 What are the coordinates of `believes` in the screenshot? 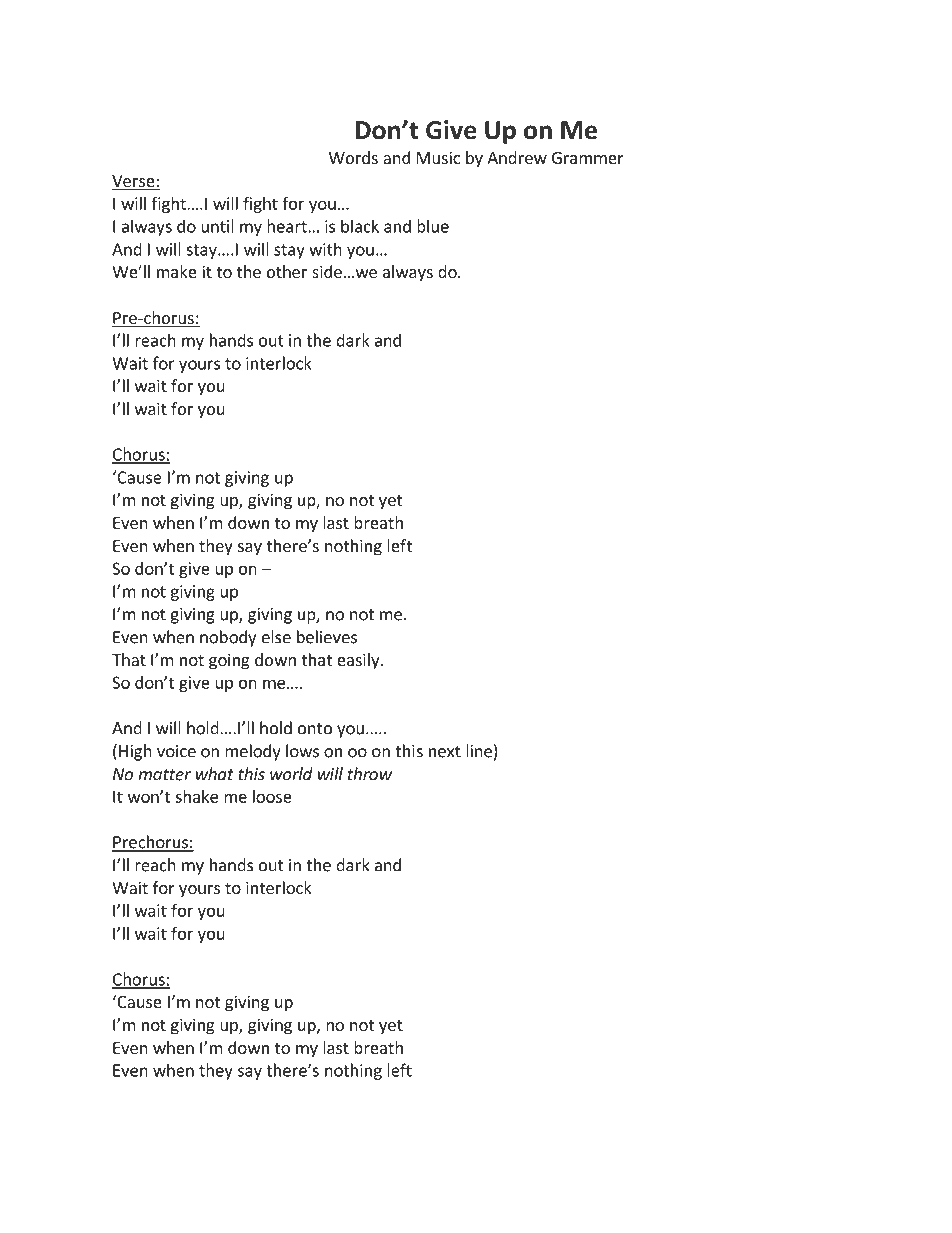 It's located at (327, 637).
